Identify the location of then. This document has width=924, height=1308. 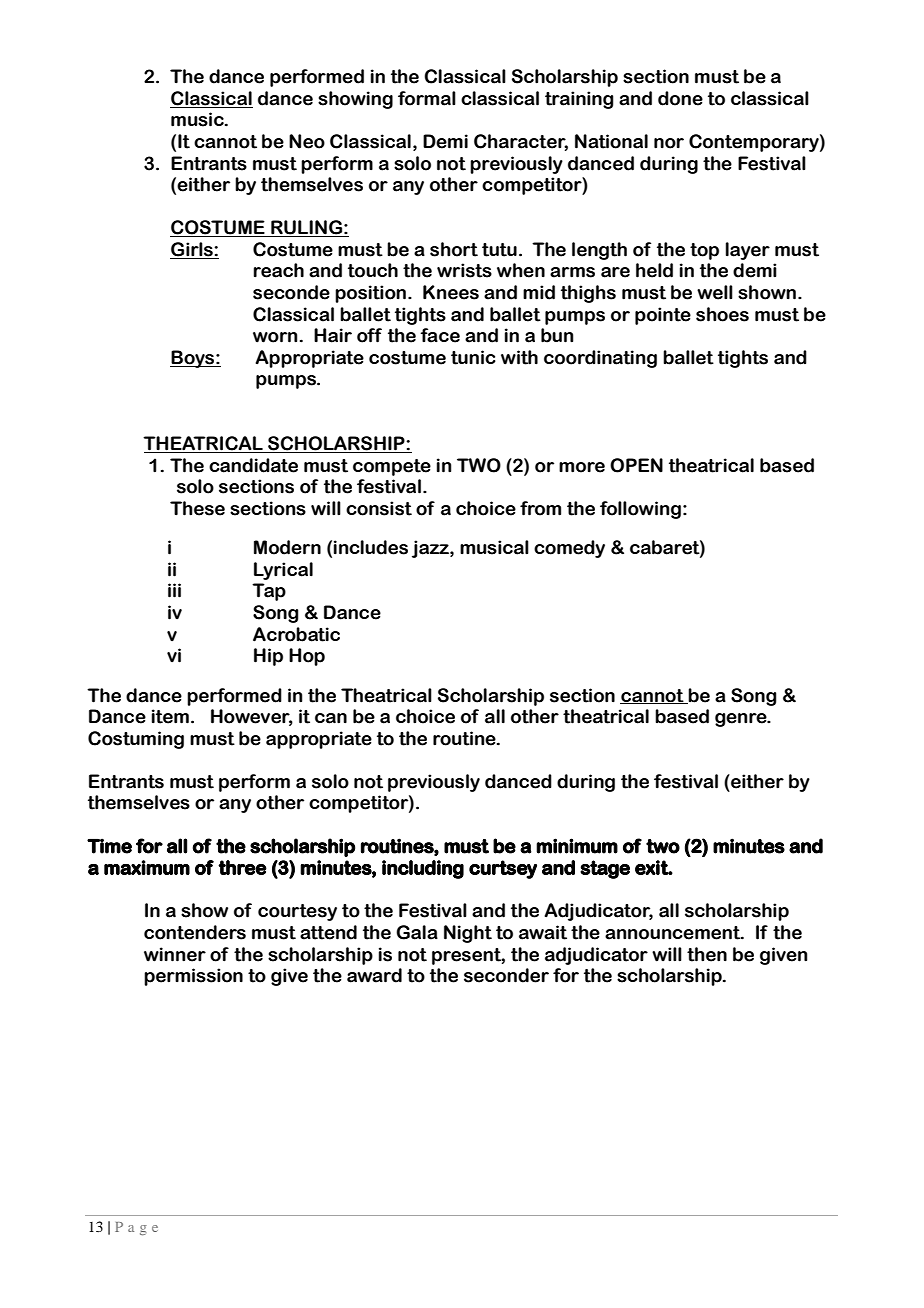
(707, 954).
